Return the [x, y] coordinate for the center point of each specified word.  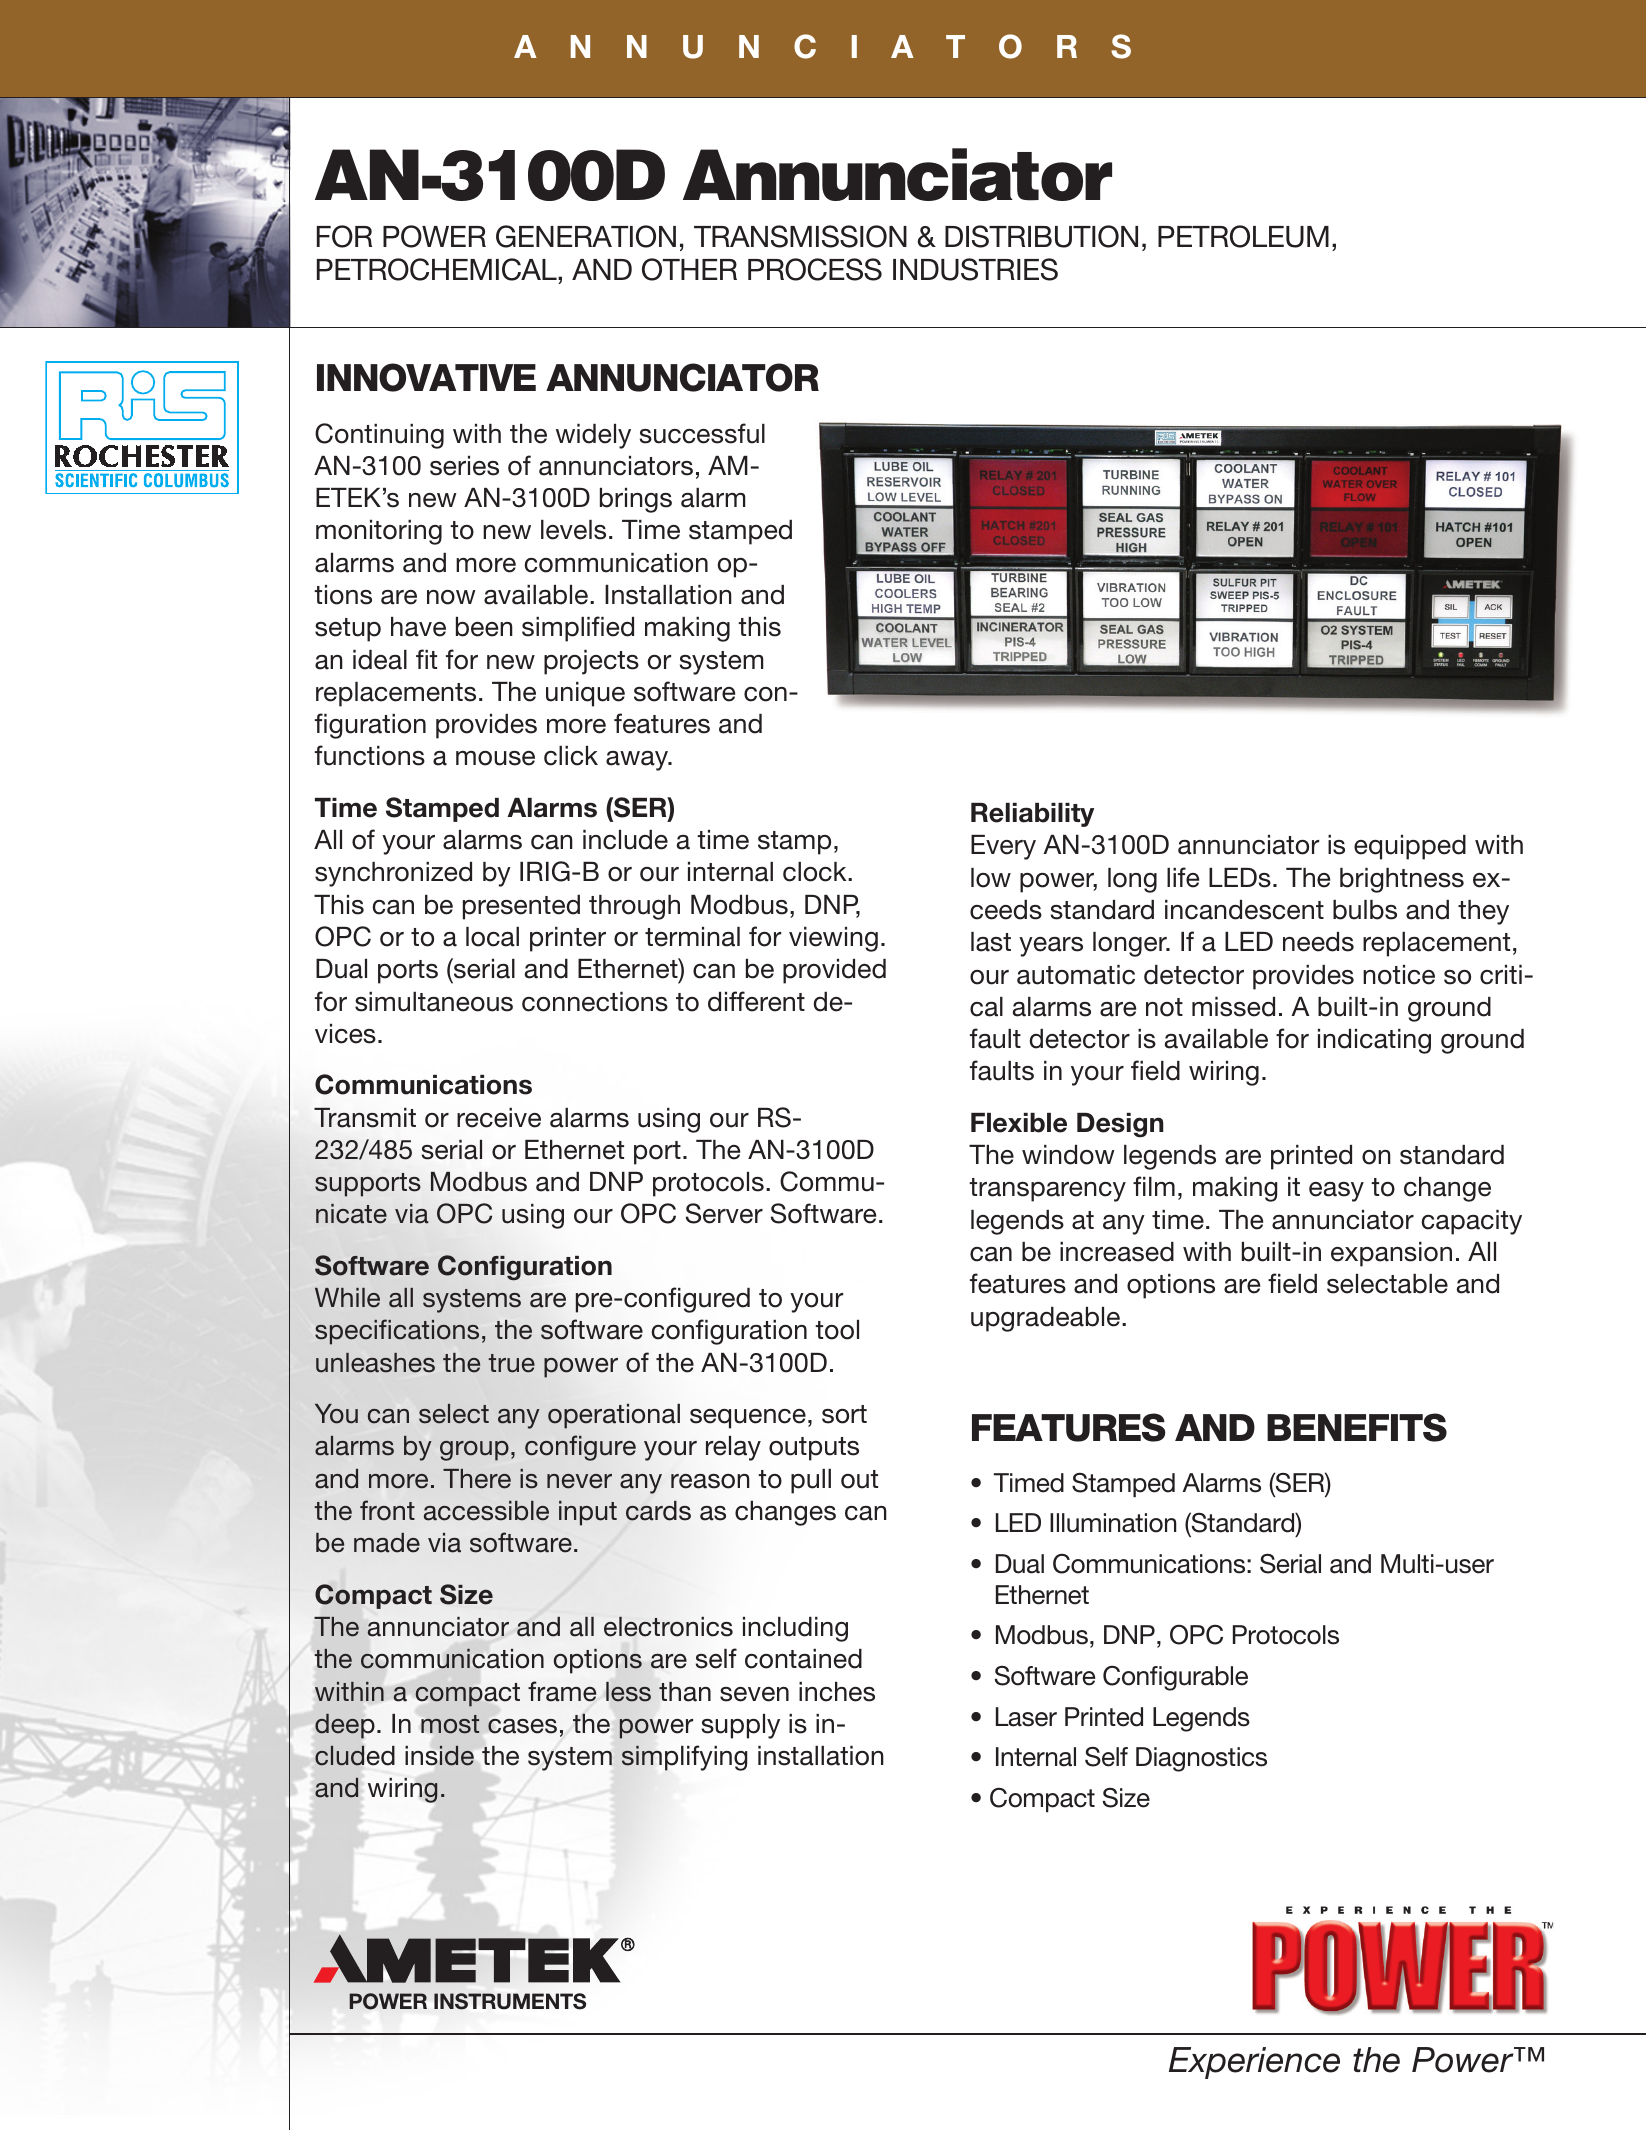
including [795, 1629]
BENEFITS [1357, 1427]
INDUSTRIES [975, 269]
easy [1336, 1192]
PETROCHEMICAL [438, 269]
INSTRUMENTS [510, 2001]
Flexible [1019, 1123]
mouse [495, 758]
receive [499, 1118]
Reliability [1032, 815]
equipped [1410, 847]
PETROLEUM [1243, 236]
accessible [486, 1511]
